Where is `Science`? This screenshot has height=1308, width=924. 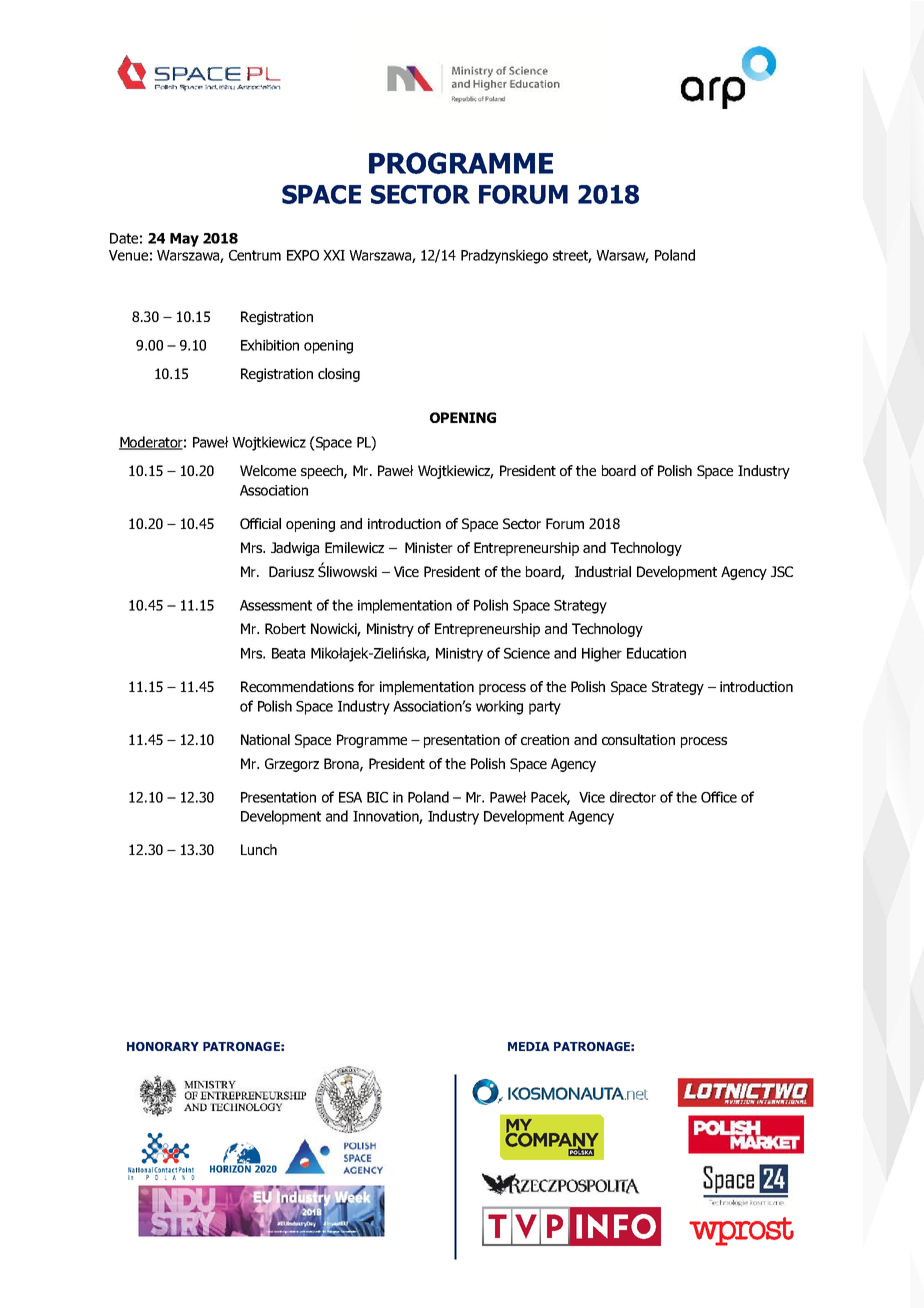
Science is located at coordinates (527, 653).
